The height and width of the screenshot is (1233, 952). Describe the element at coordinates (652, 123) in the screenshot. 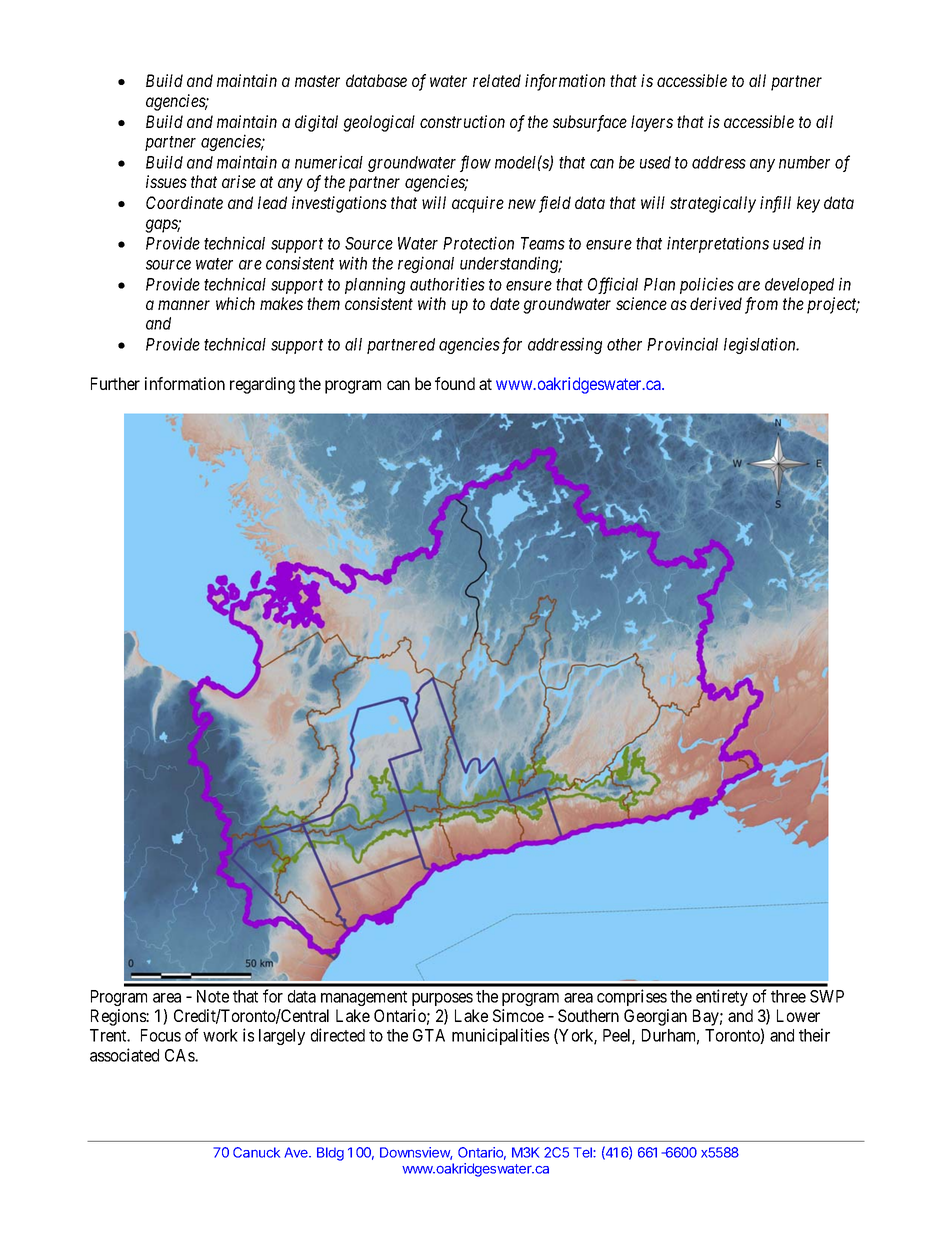

I see `layers` at that location.
